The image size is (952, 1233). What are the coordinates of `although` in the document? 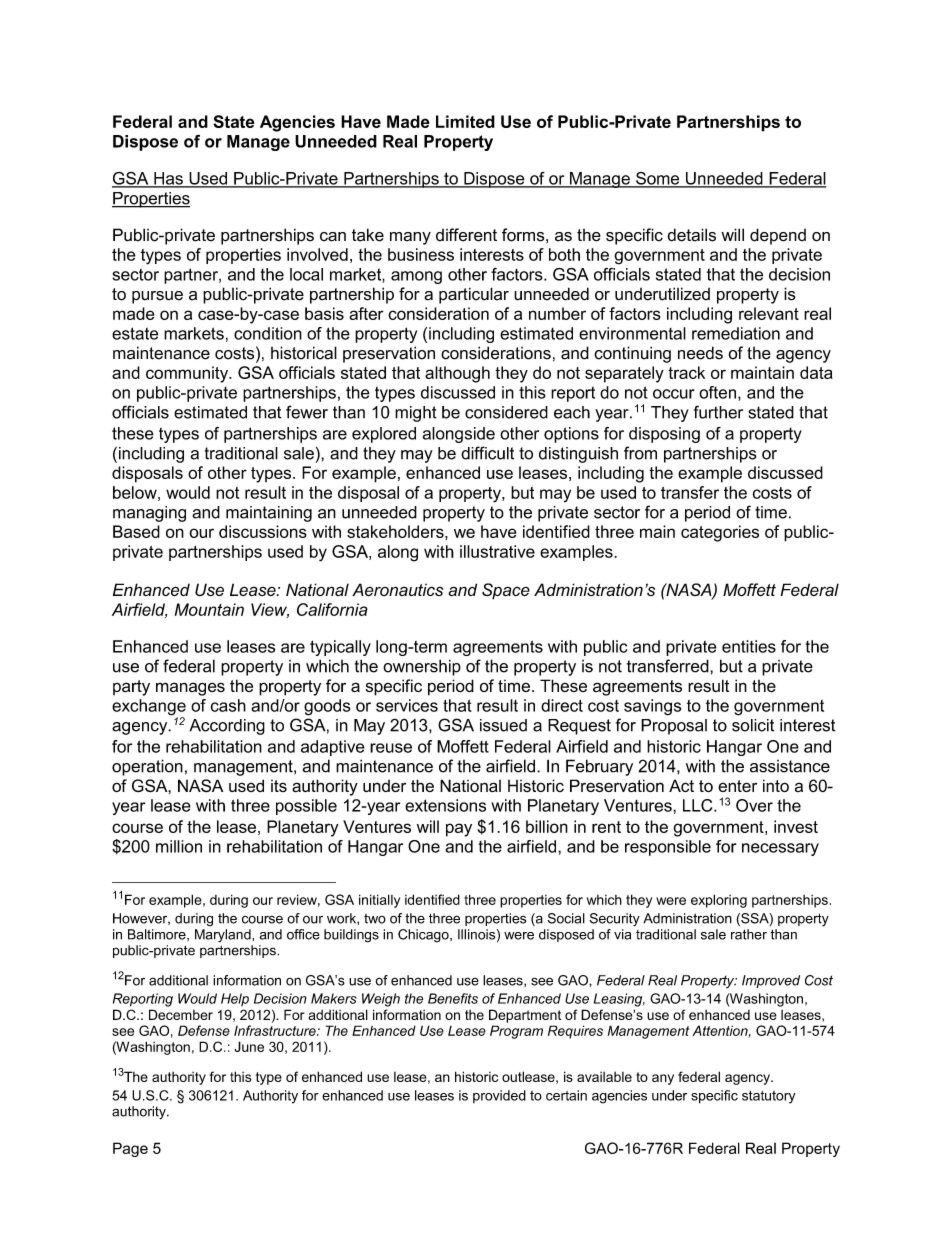 It's located at (457, 374).
